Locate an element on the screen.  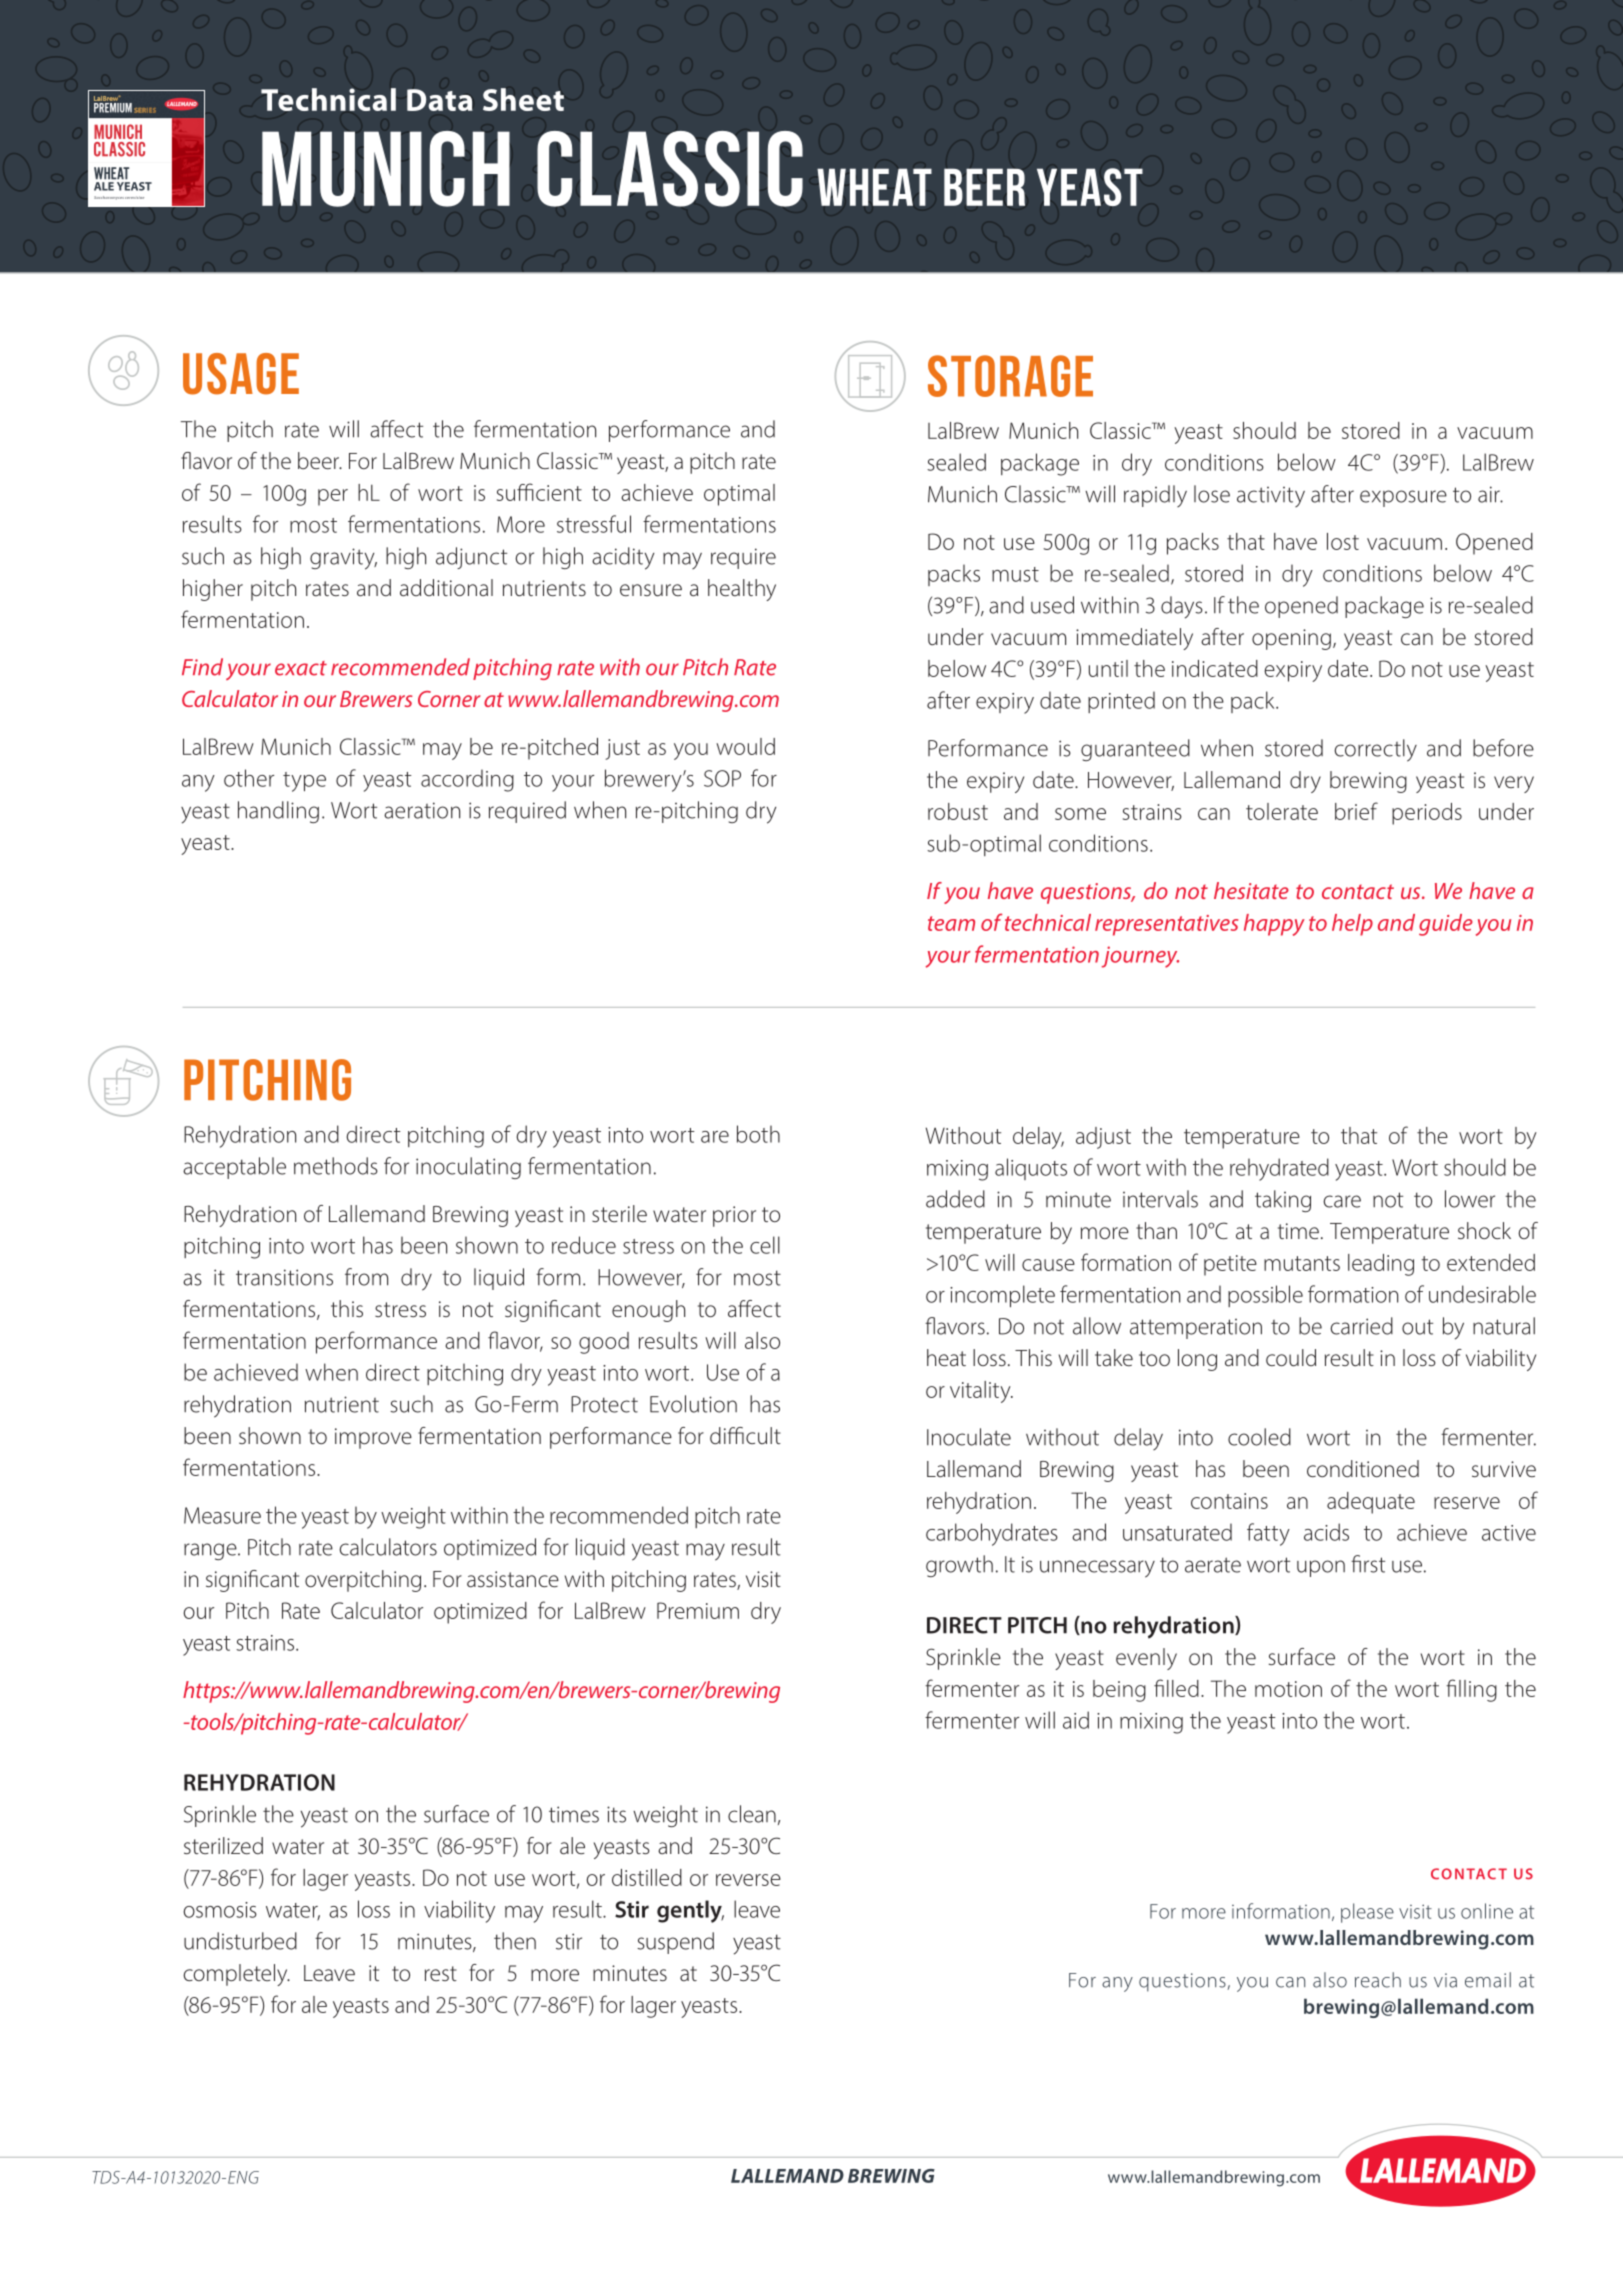
would is located at coordinates (745, 746).
